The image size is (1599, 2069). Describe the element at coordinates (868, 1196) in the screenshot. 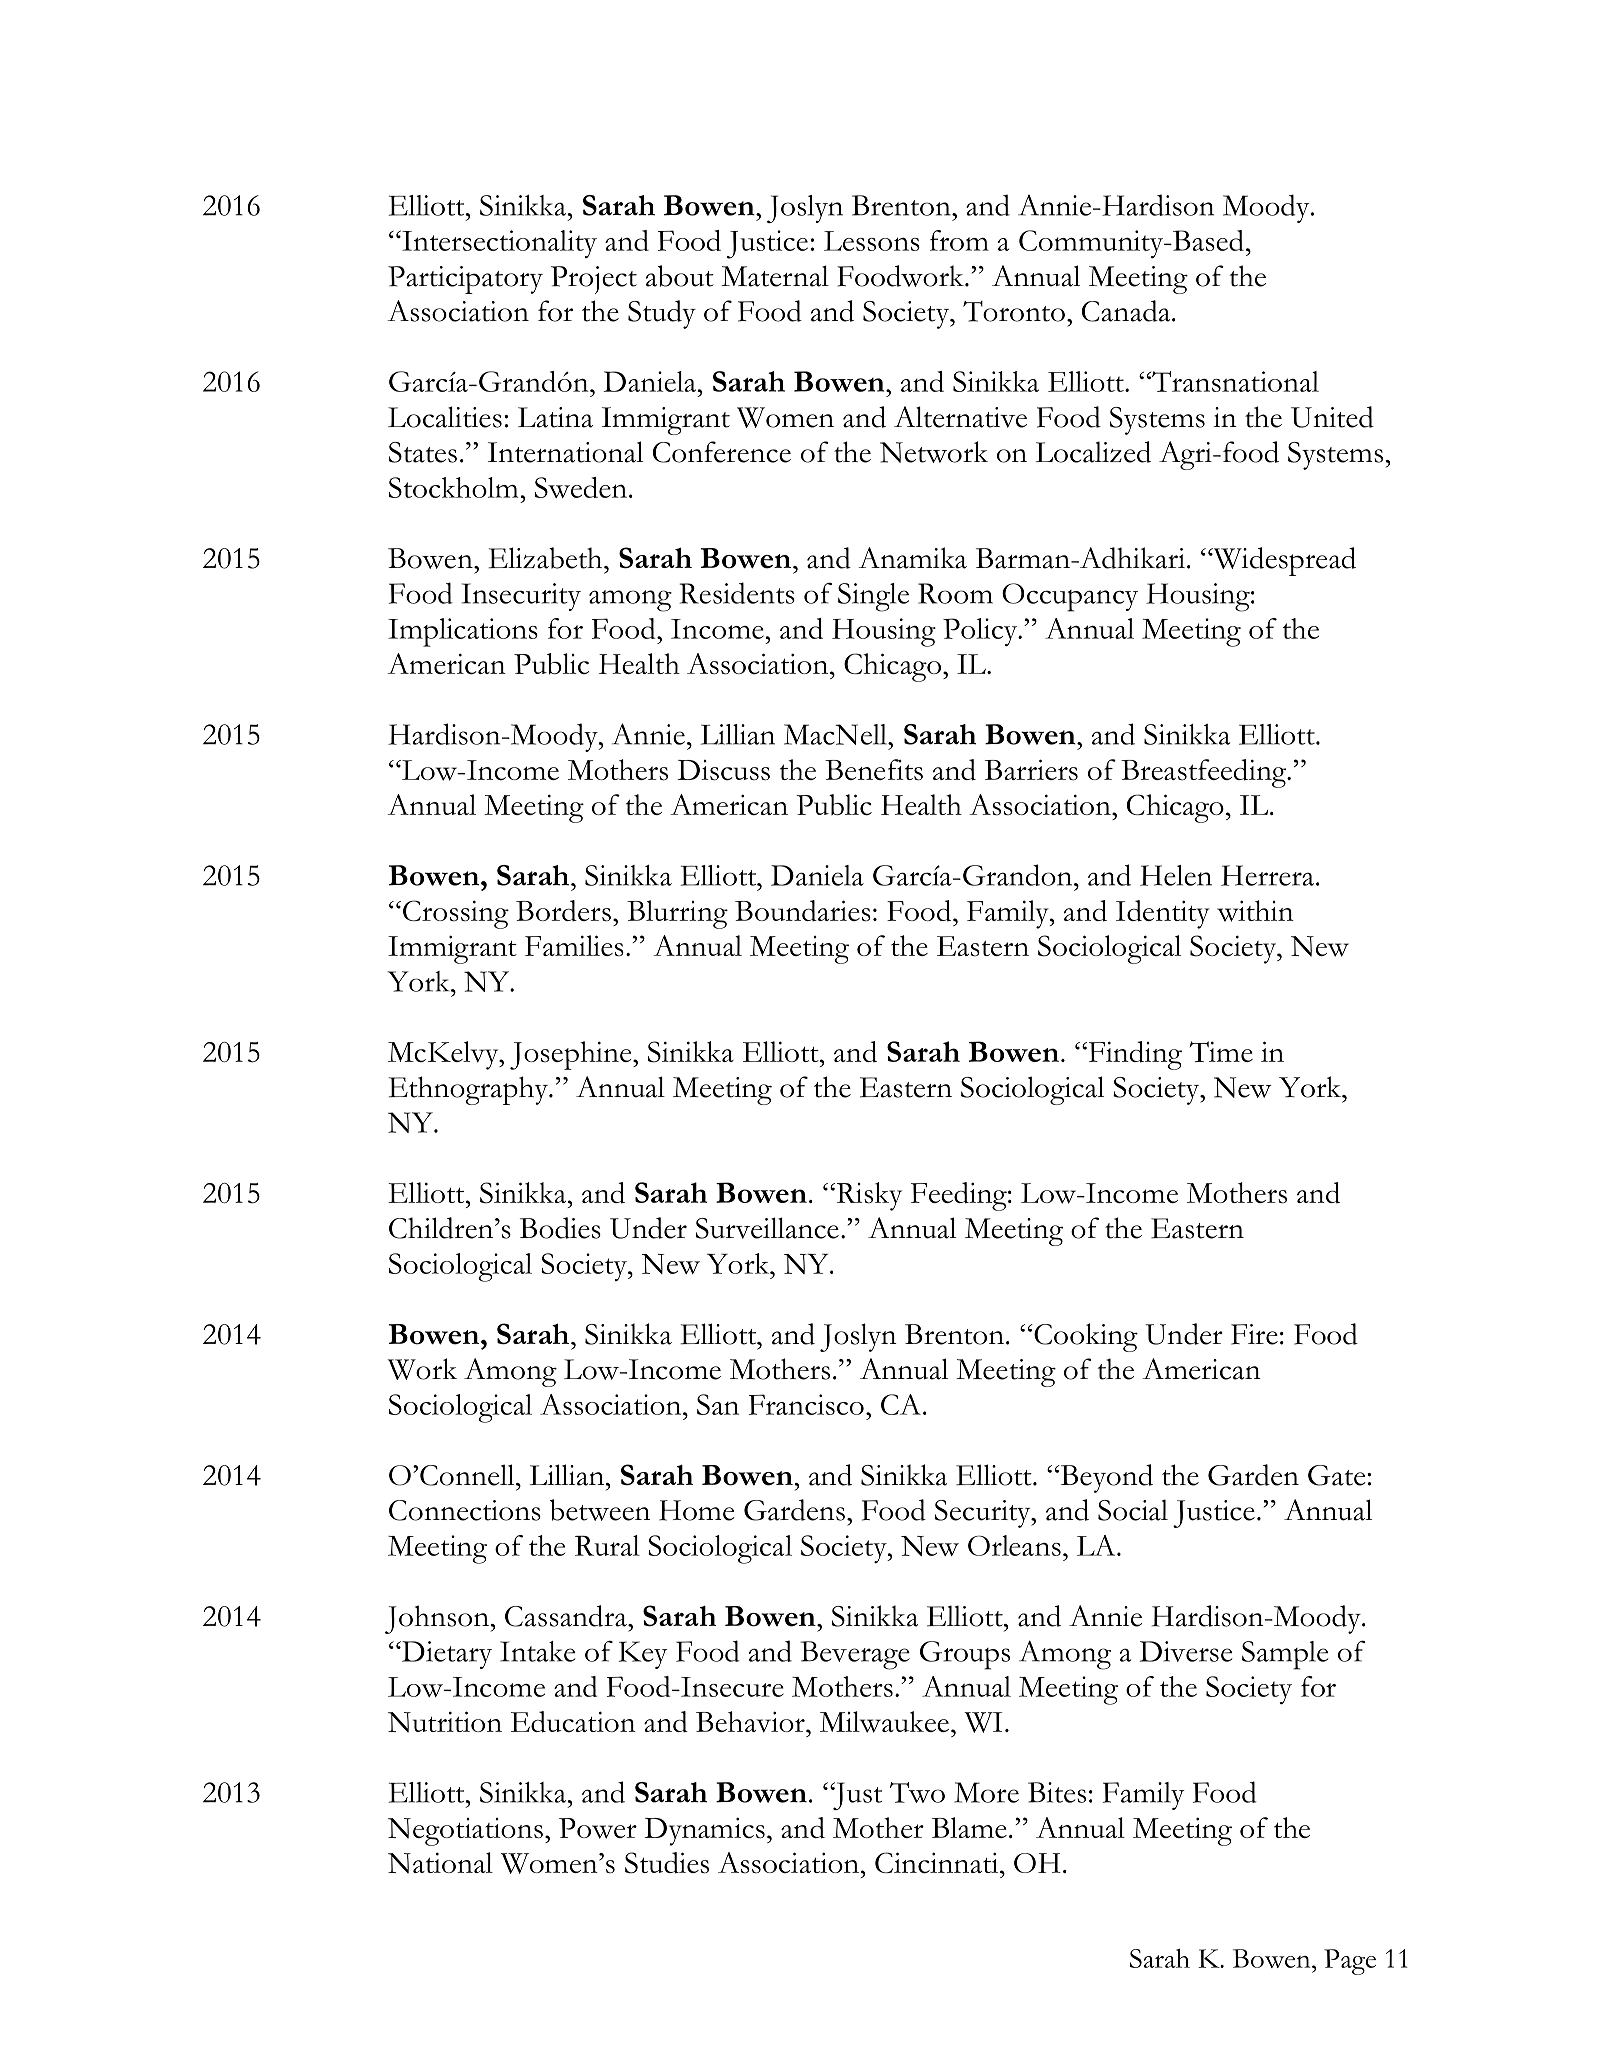

I see `Risky` at that location.
